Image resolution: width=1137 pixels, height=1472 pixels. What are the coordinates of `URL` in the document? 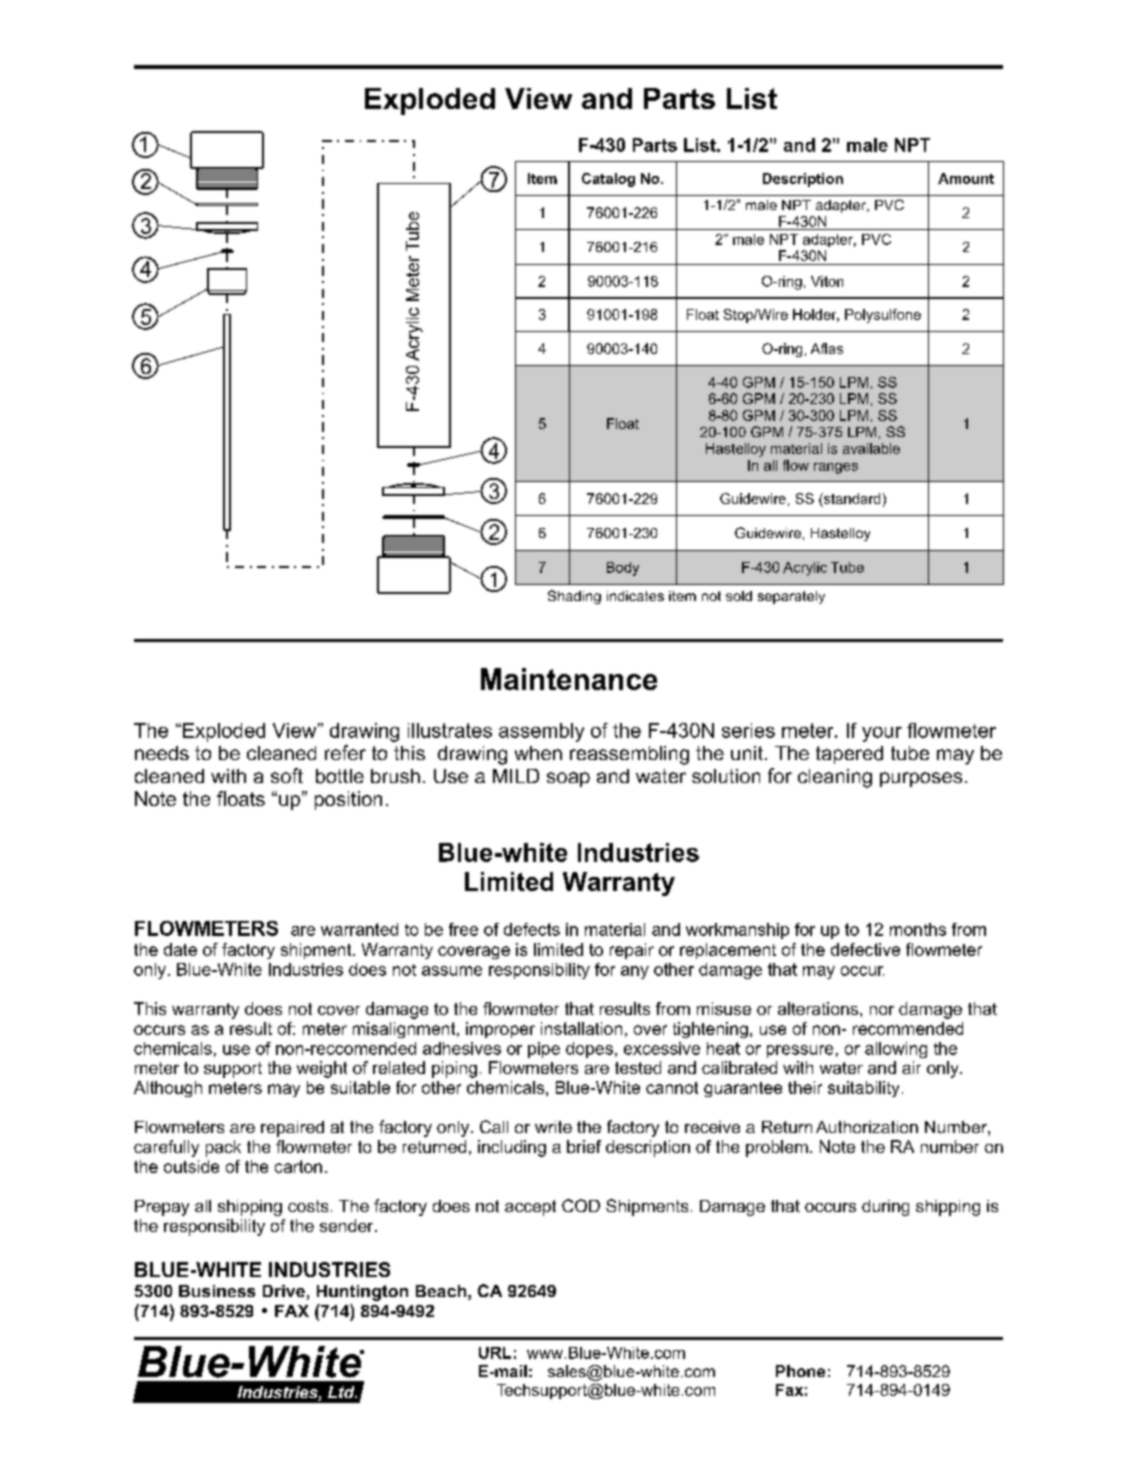 It's located at (495, 1353).
